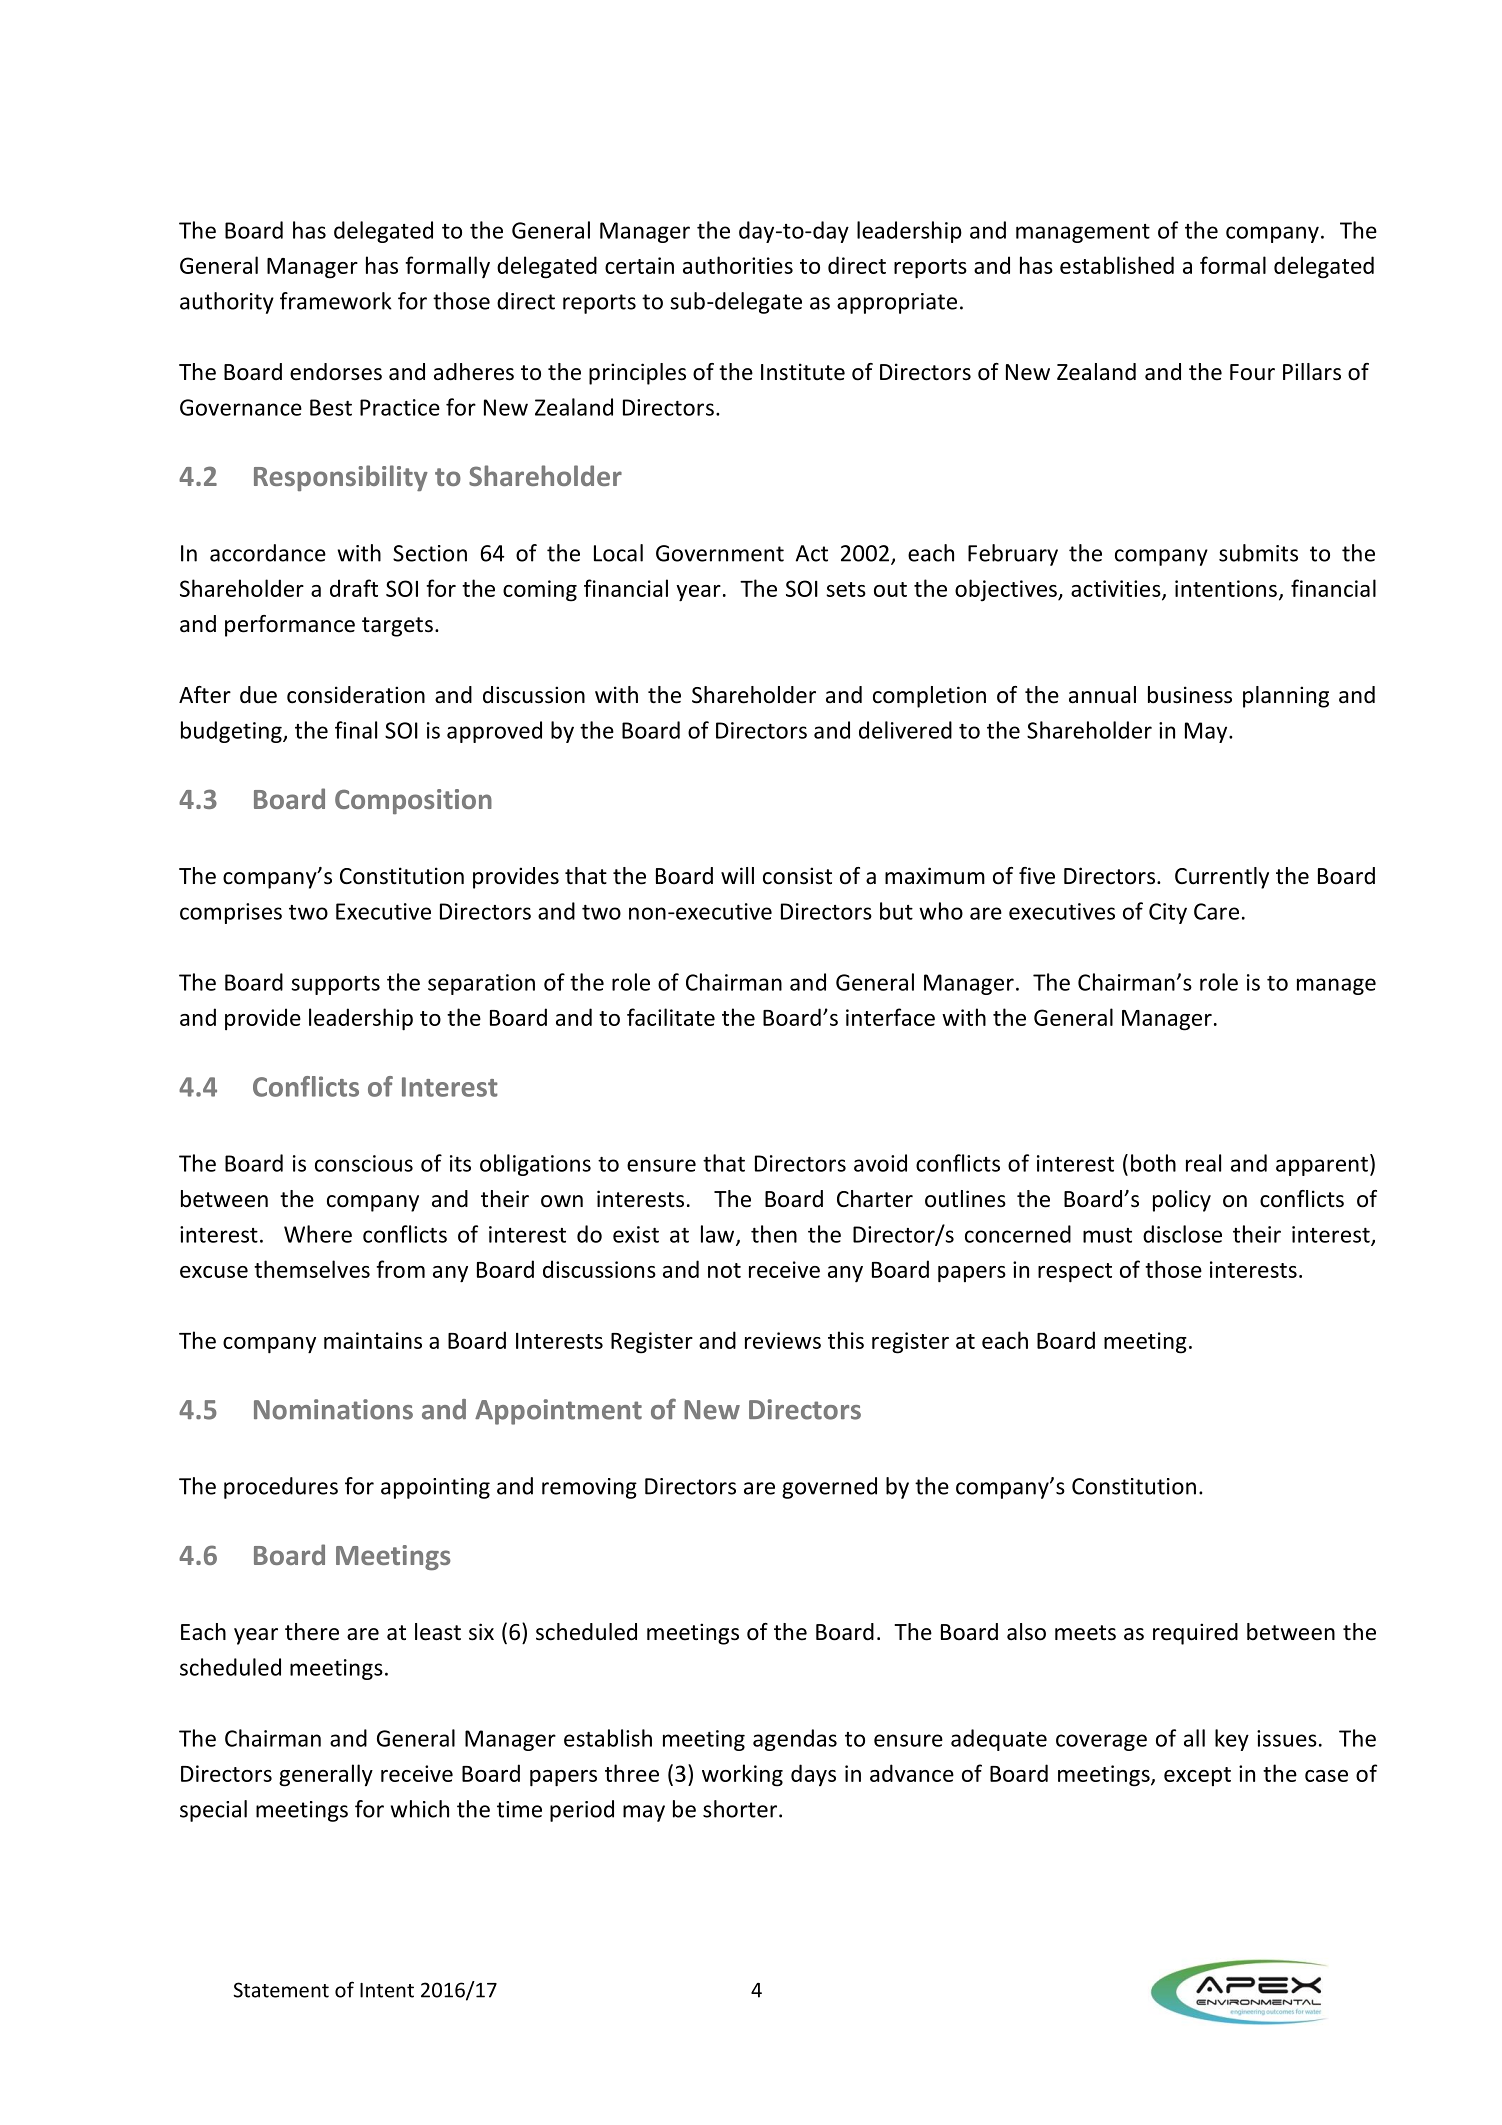 The width and height of the document is (1502, 2125). I want to click on framework, so click(336, 301).
